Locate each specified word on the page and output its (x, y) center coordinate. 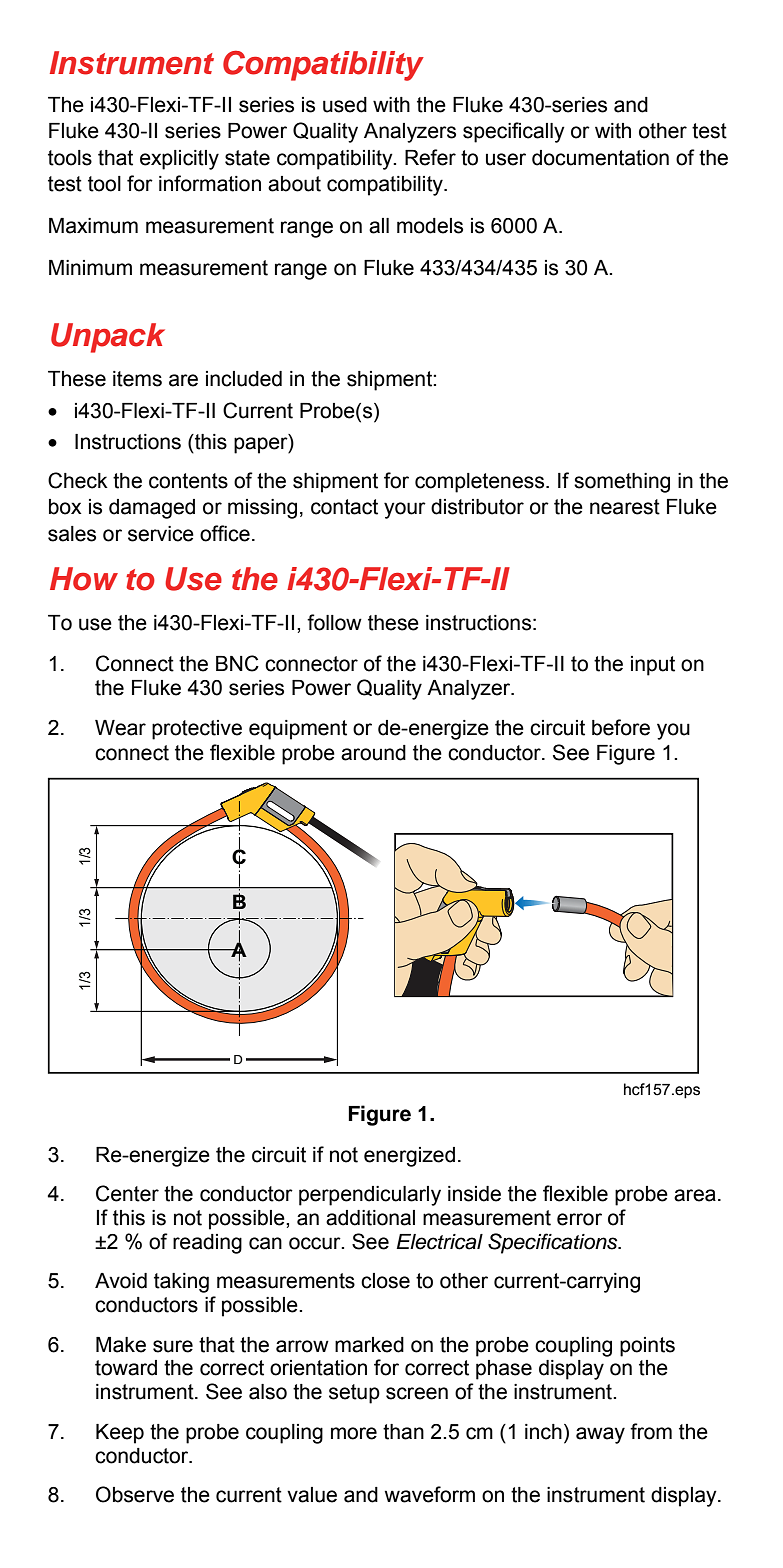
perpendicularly (370, 1196)
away (600, 1435)
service (161, 534)
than (403, 1432)
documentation (600, 158)
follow (334, 622)
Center (127, 1193)
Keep (120, 1434)
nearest (625, 507)
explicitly (179, 160)
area (695, 1195)
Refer (430, 157)
